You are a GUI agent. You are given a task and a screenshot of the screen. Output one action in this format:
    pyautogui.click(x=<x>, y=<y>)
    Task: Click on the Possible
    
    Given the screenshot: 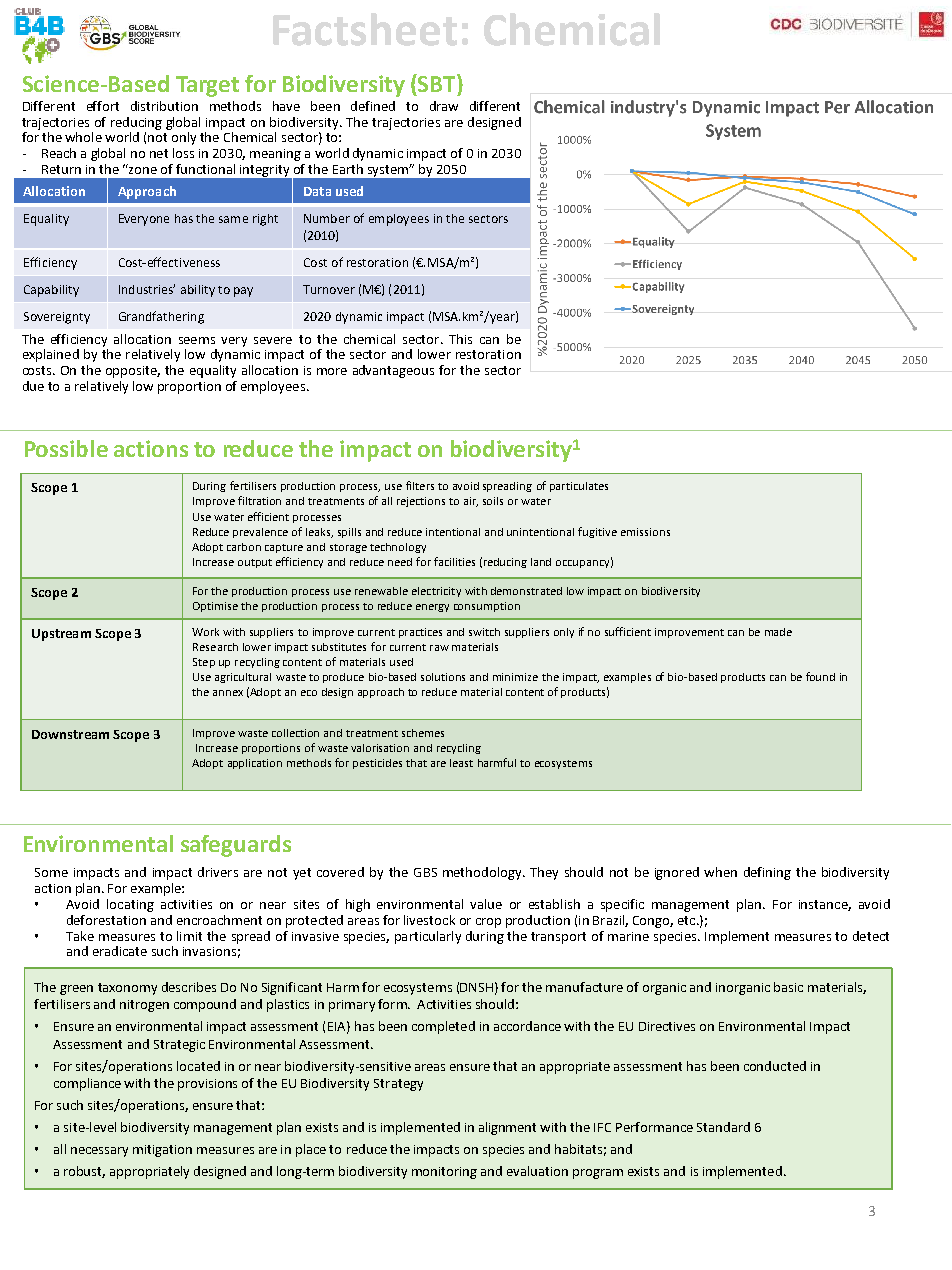 What is the action you would take?
    pyautogui.click(x=66, y=448)
